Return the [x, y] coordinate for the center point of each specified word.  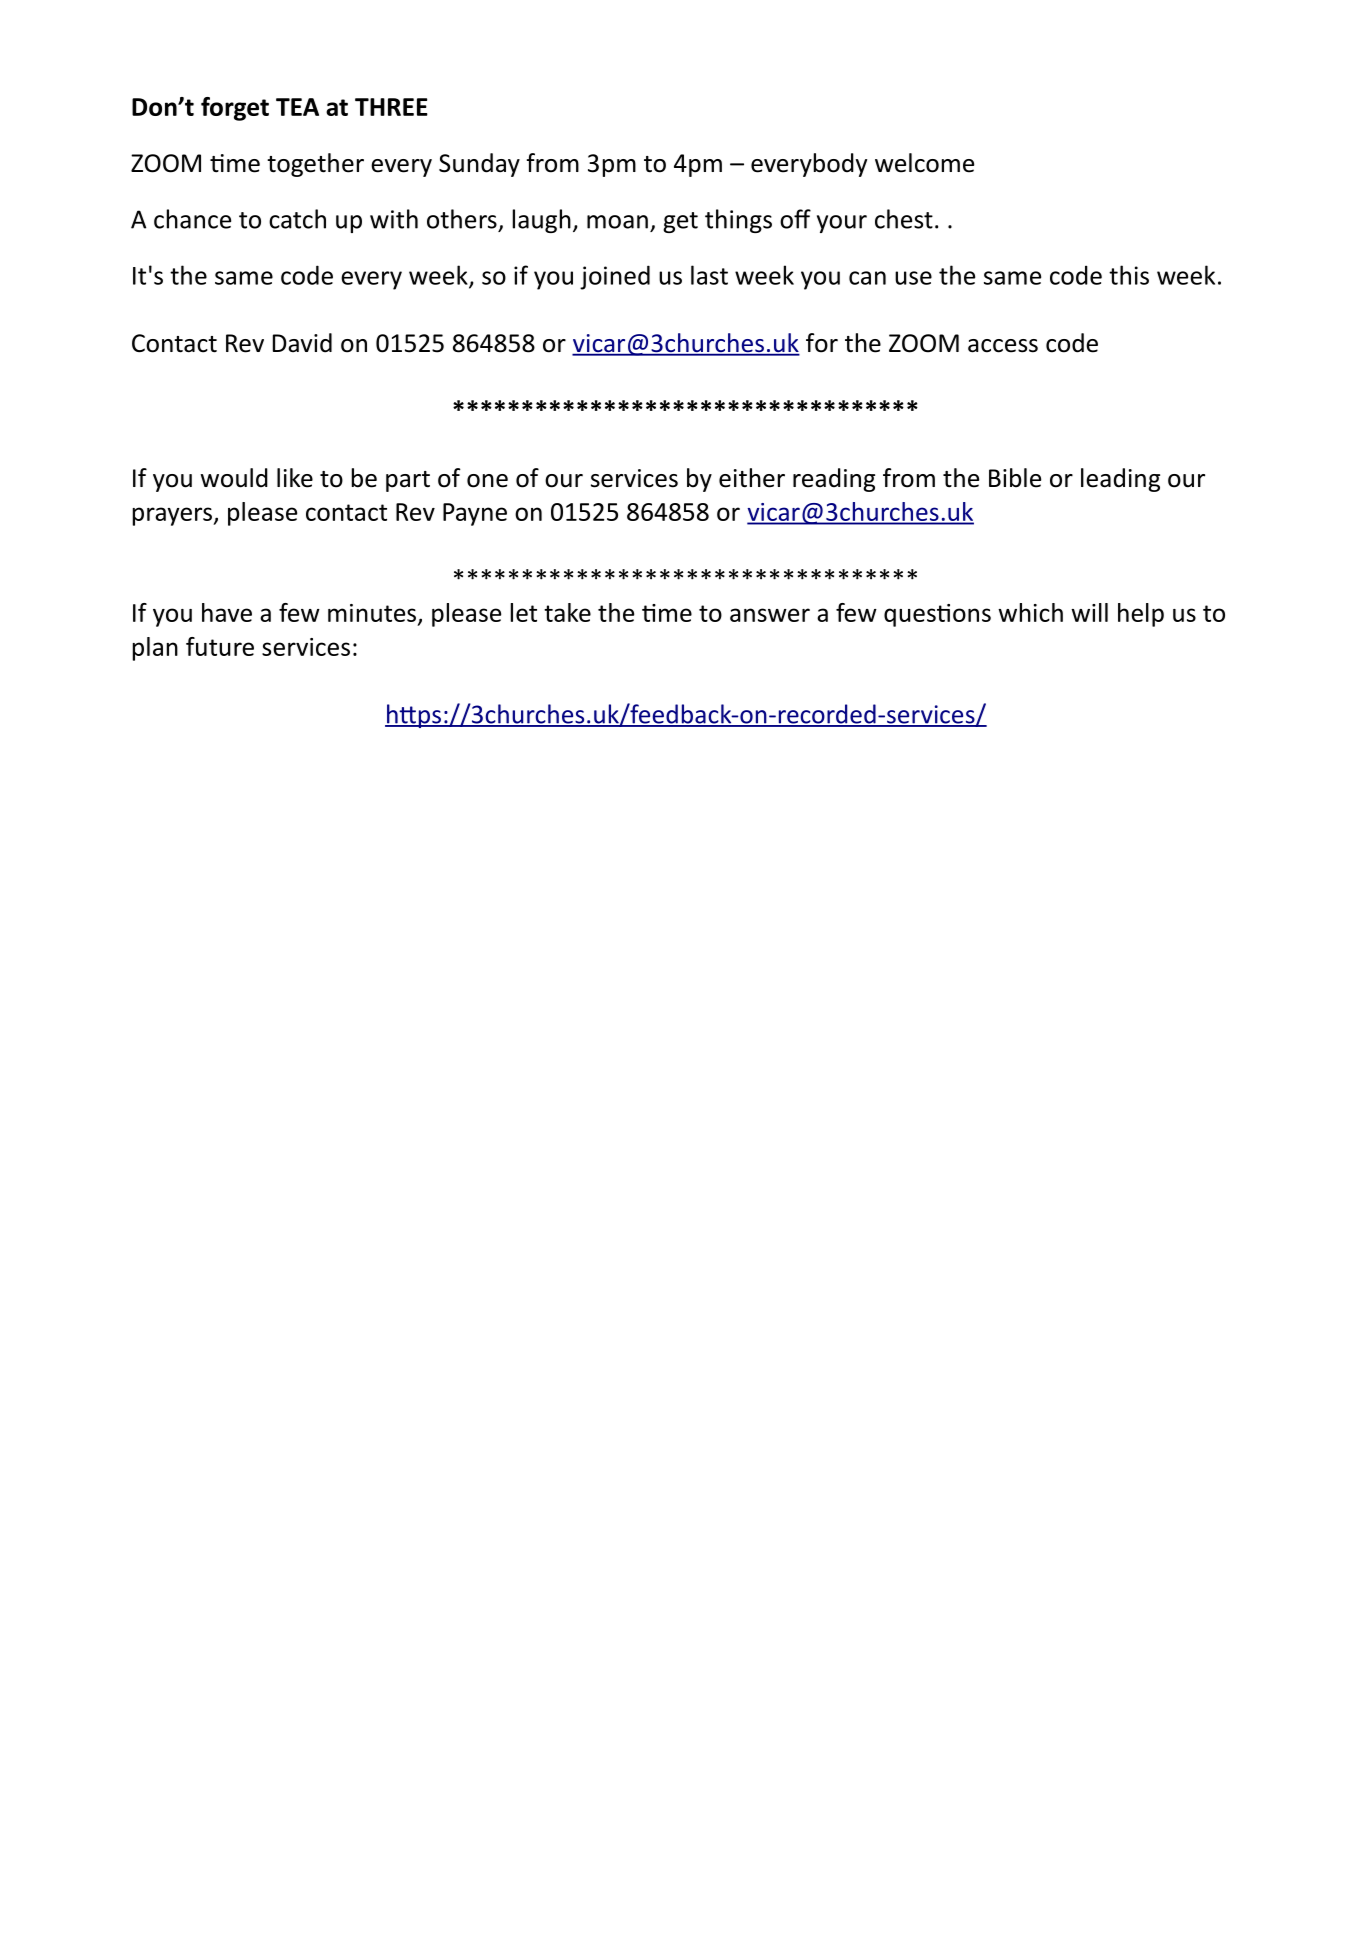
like [295, 478]
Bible [1015, 478]
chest [904, 219]
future [220, 646]
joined [615, 277]
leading [1120, 480]
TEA [297, 107]
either [752, 478]
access [1003, 346]
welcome [924, 163]
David [302, 343]
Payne [475, 514]
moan [617, 222]
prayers [173, 516]
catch [297, 219]
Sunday [479, 165]
